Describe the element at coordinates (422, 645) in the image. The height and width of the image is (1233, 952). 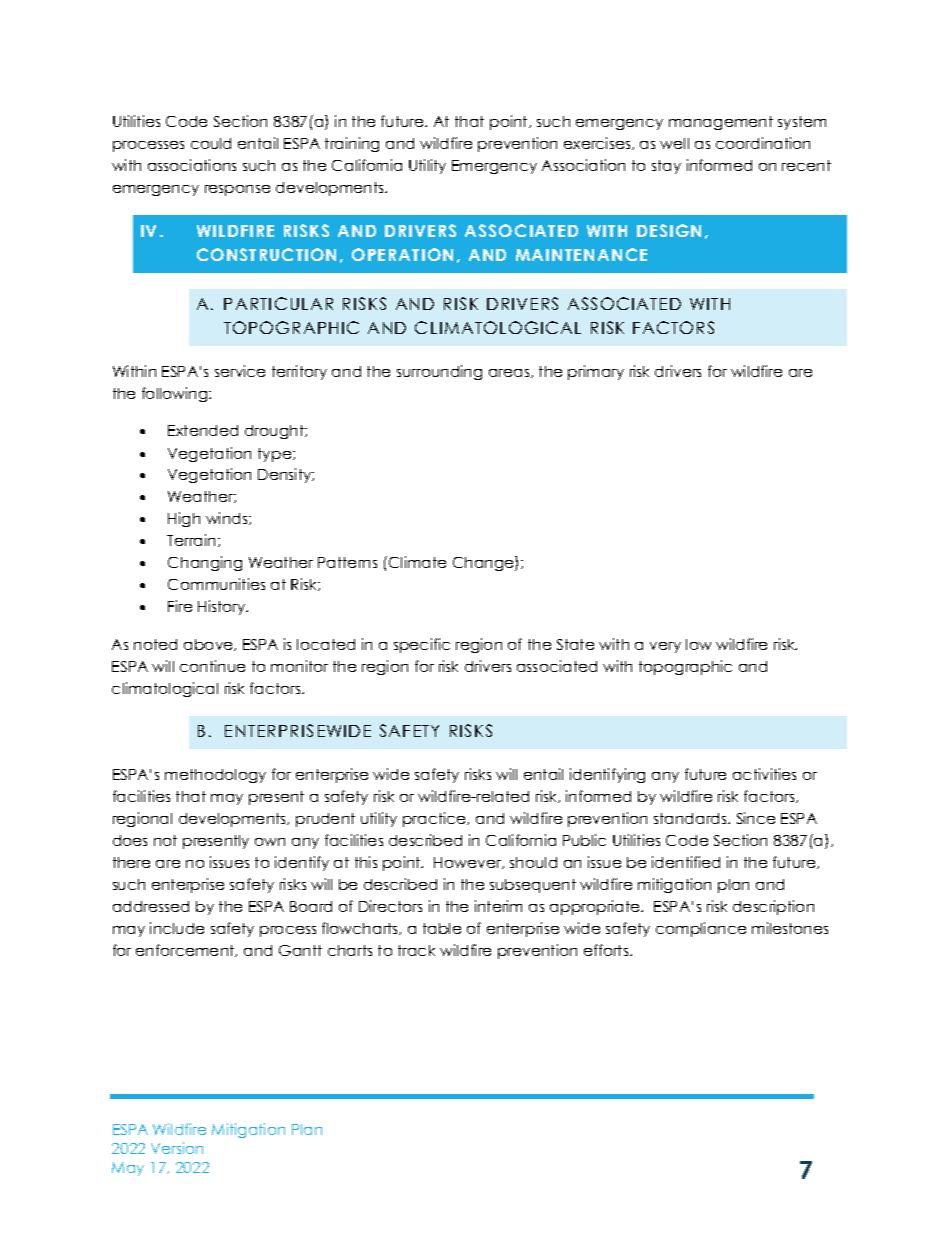
I see `specific` at that location.
